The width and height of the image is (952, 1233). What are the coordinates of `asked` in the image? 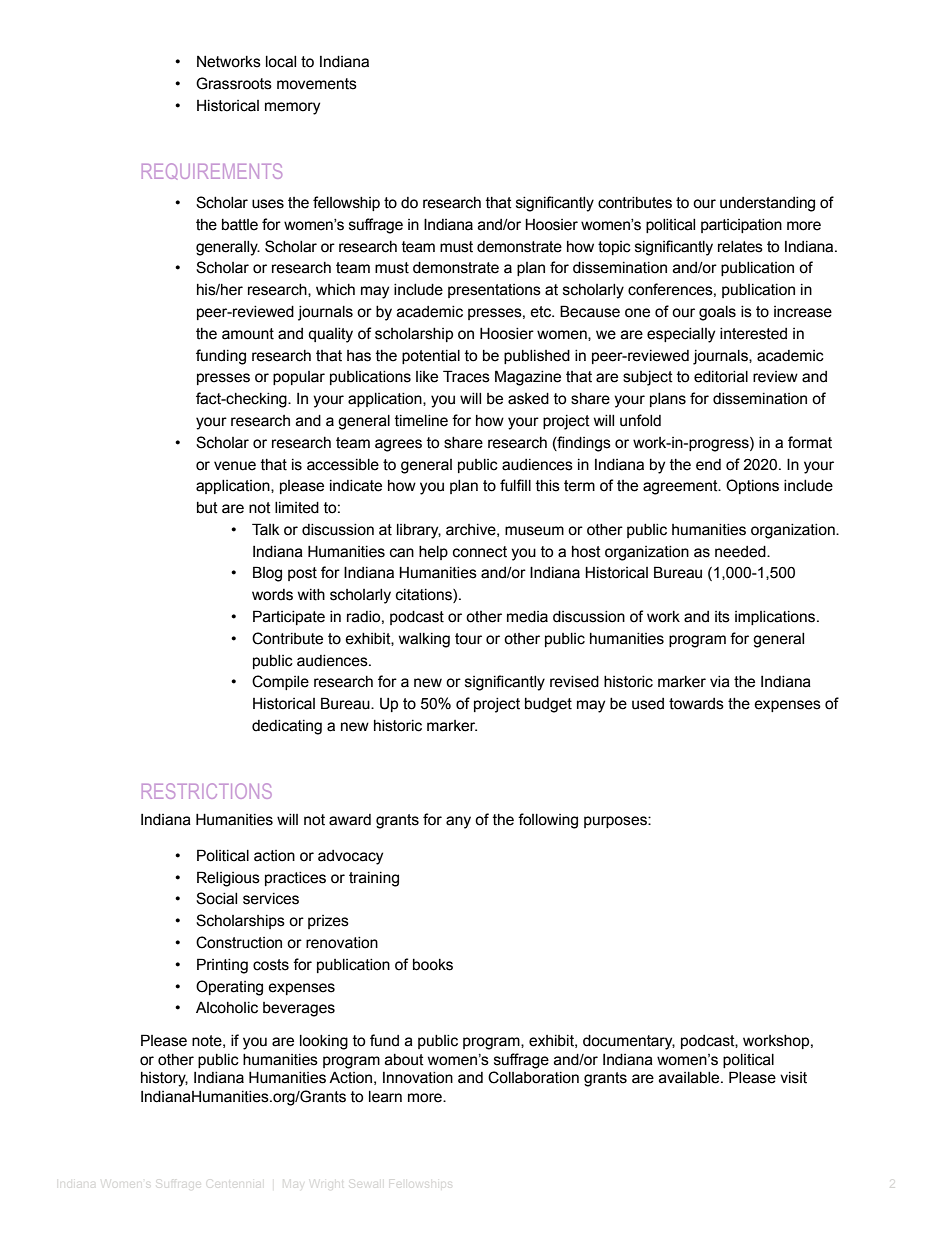 It's located at (528, 399).
